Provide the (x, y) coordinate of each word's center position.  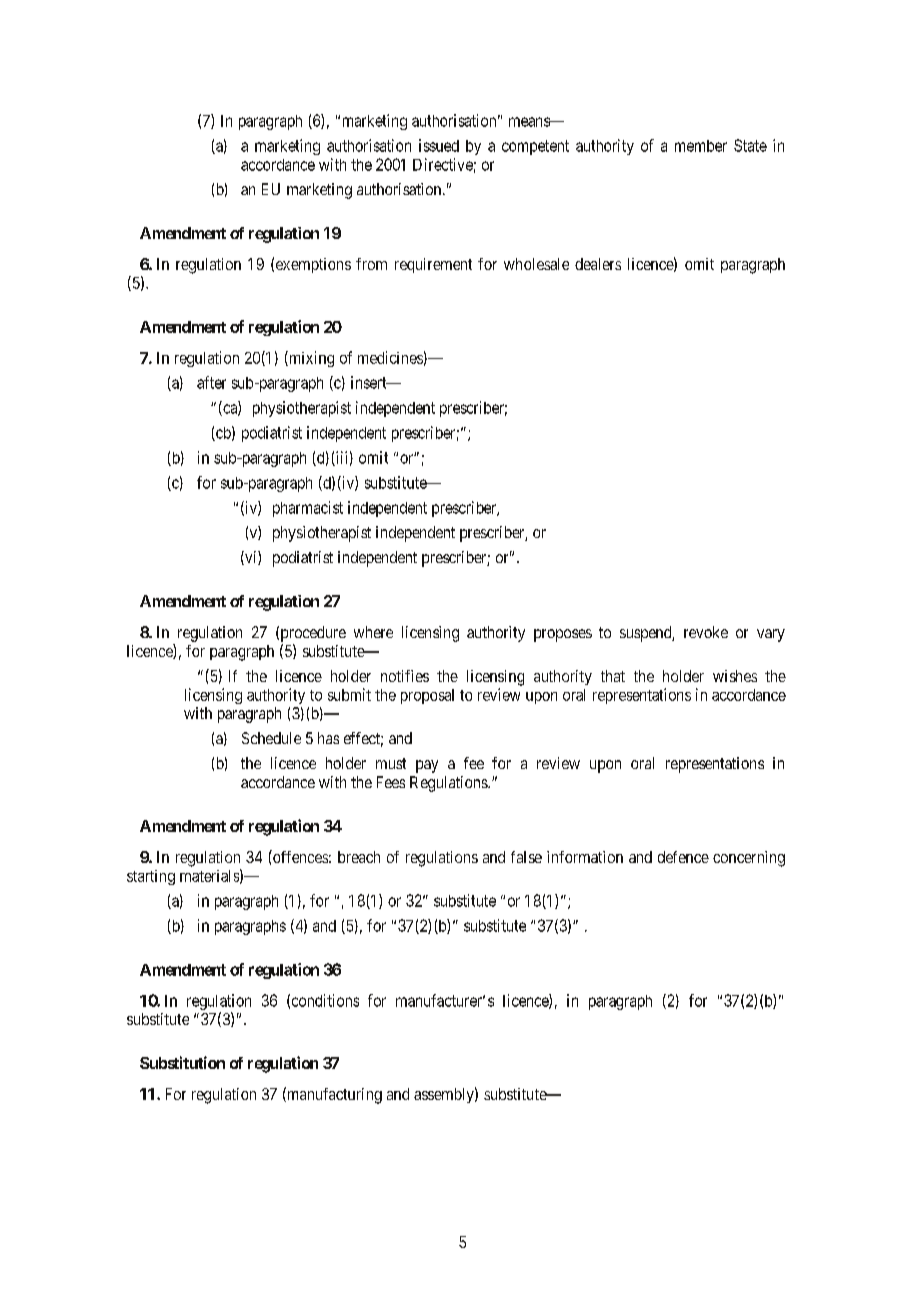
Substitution (182, 1062)
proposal (427, 696)
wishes (735, 676)
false (526, 857)
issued (439, 145)
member (701, 146)
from (371, 264)
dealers (598, 264)
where (373, 632)
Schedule (271, 738)
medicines (390, 357)
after (211, 382)
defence (683, 857)
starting (151, 877)
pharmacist (308, 509)
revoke (706, 632)
